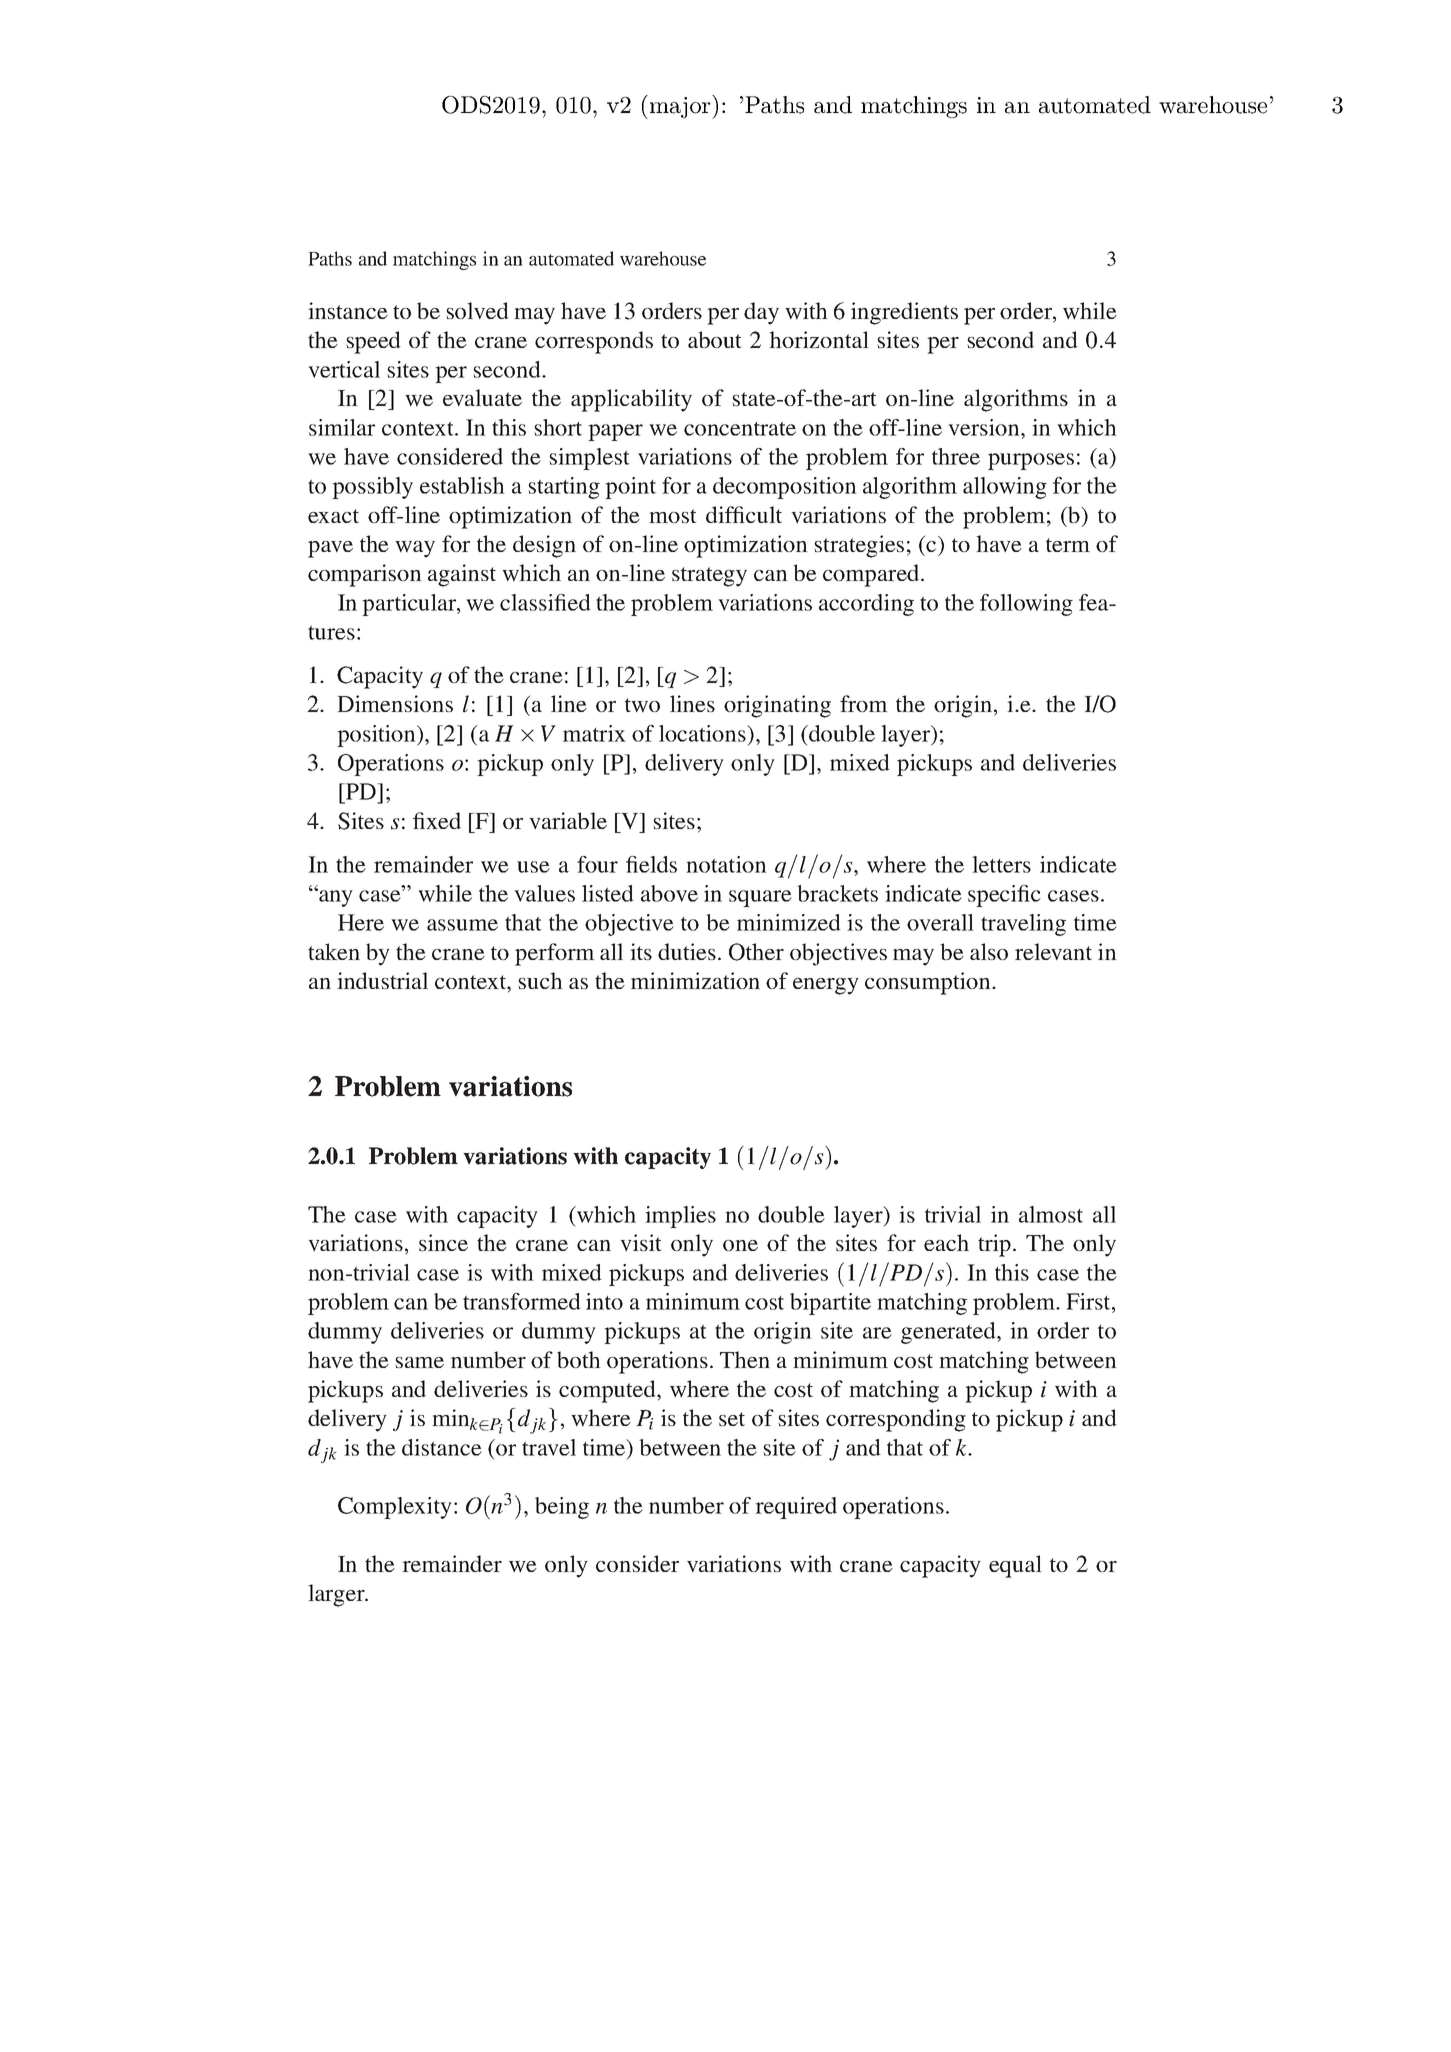 The height and width of the document is (2052, 1451). Describe the element at coordinates (462, 575) in the document. I see `against` at that location.
